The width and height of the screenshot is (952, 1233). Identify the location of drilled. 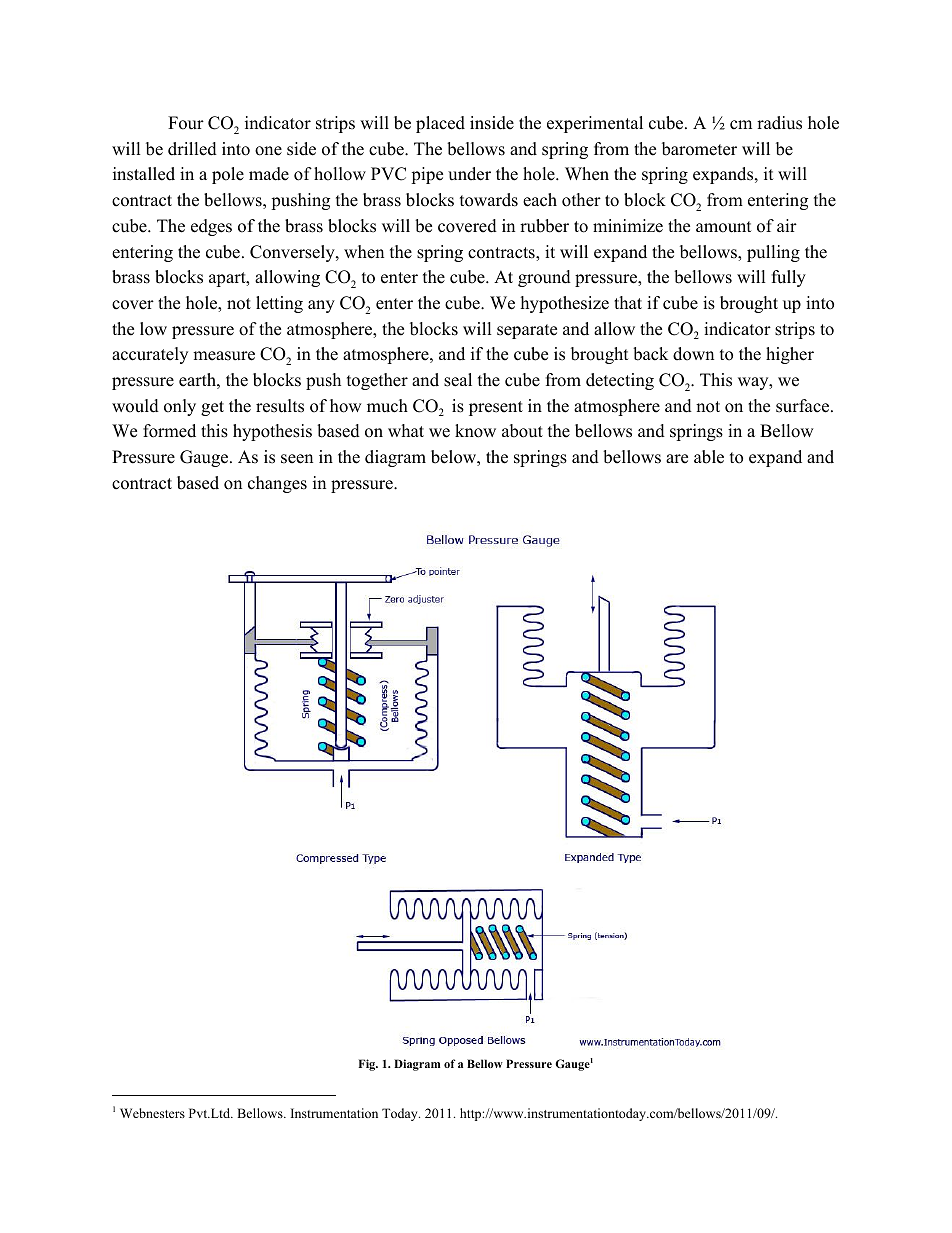
(192, 149).
